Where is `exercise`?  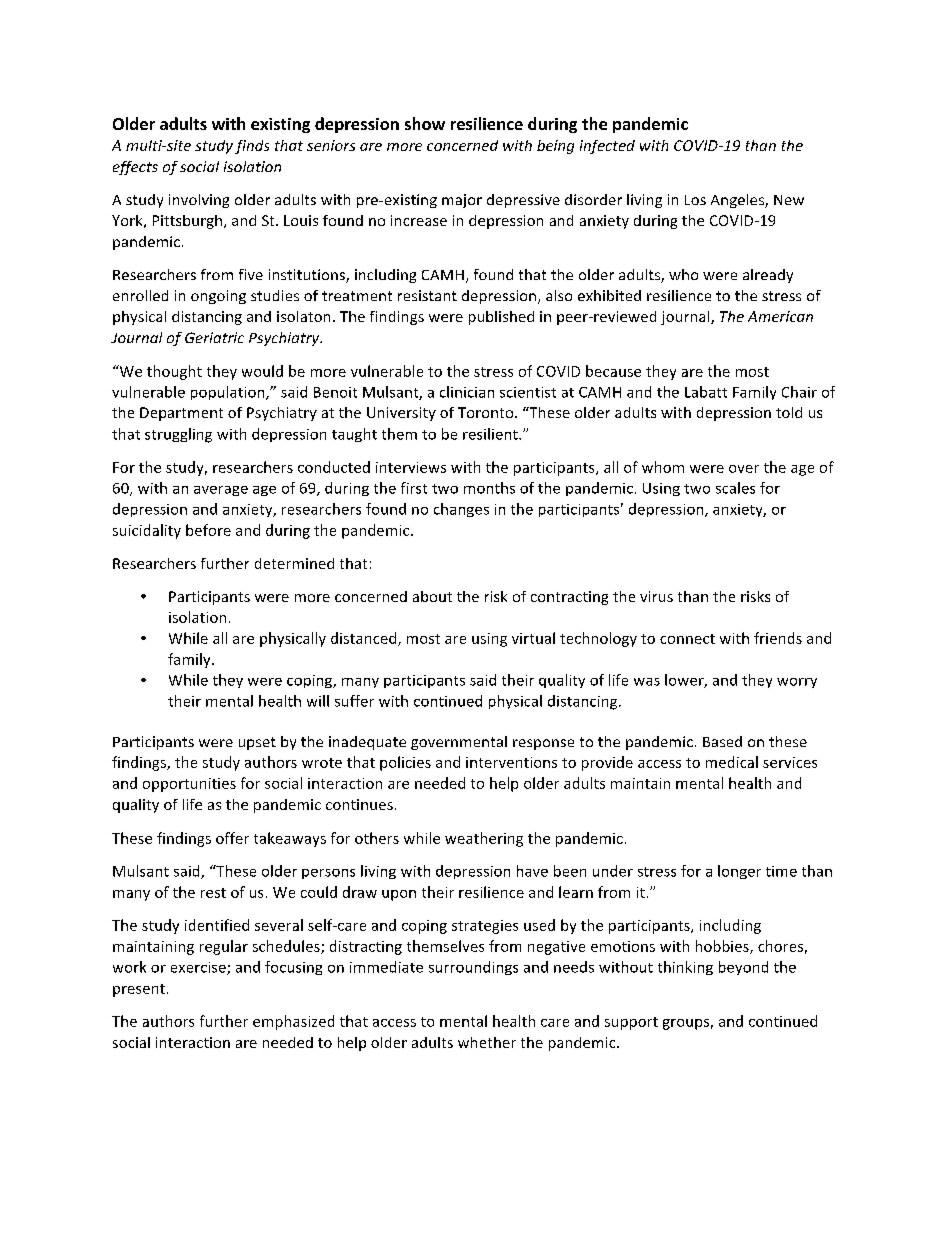 exercise is located at coordinates (199, 968).
